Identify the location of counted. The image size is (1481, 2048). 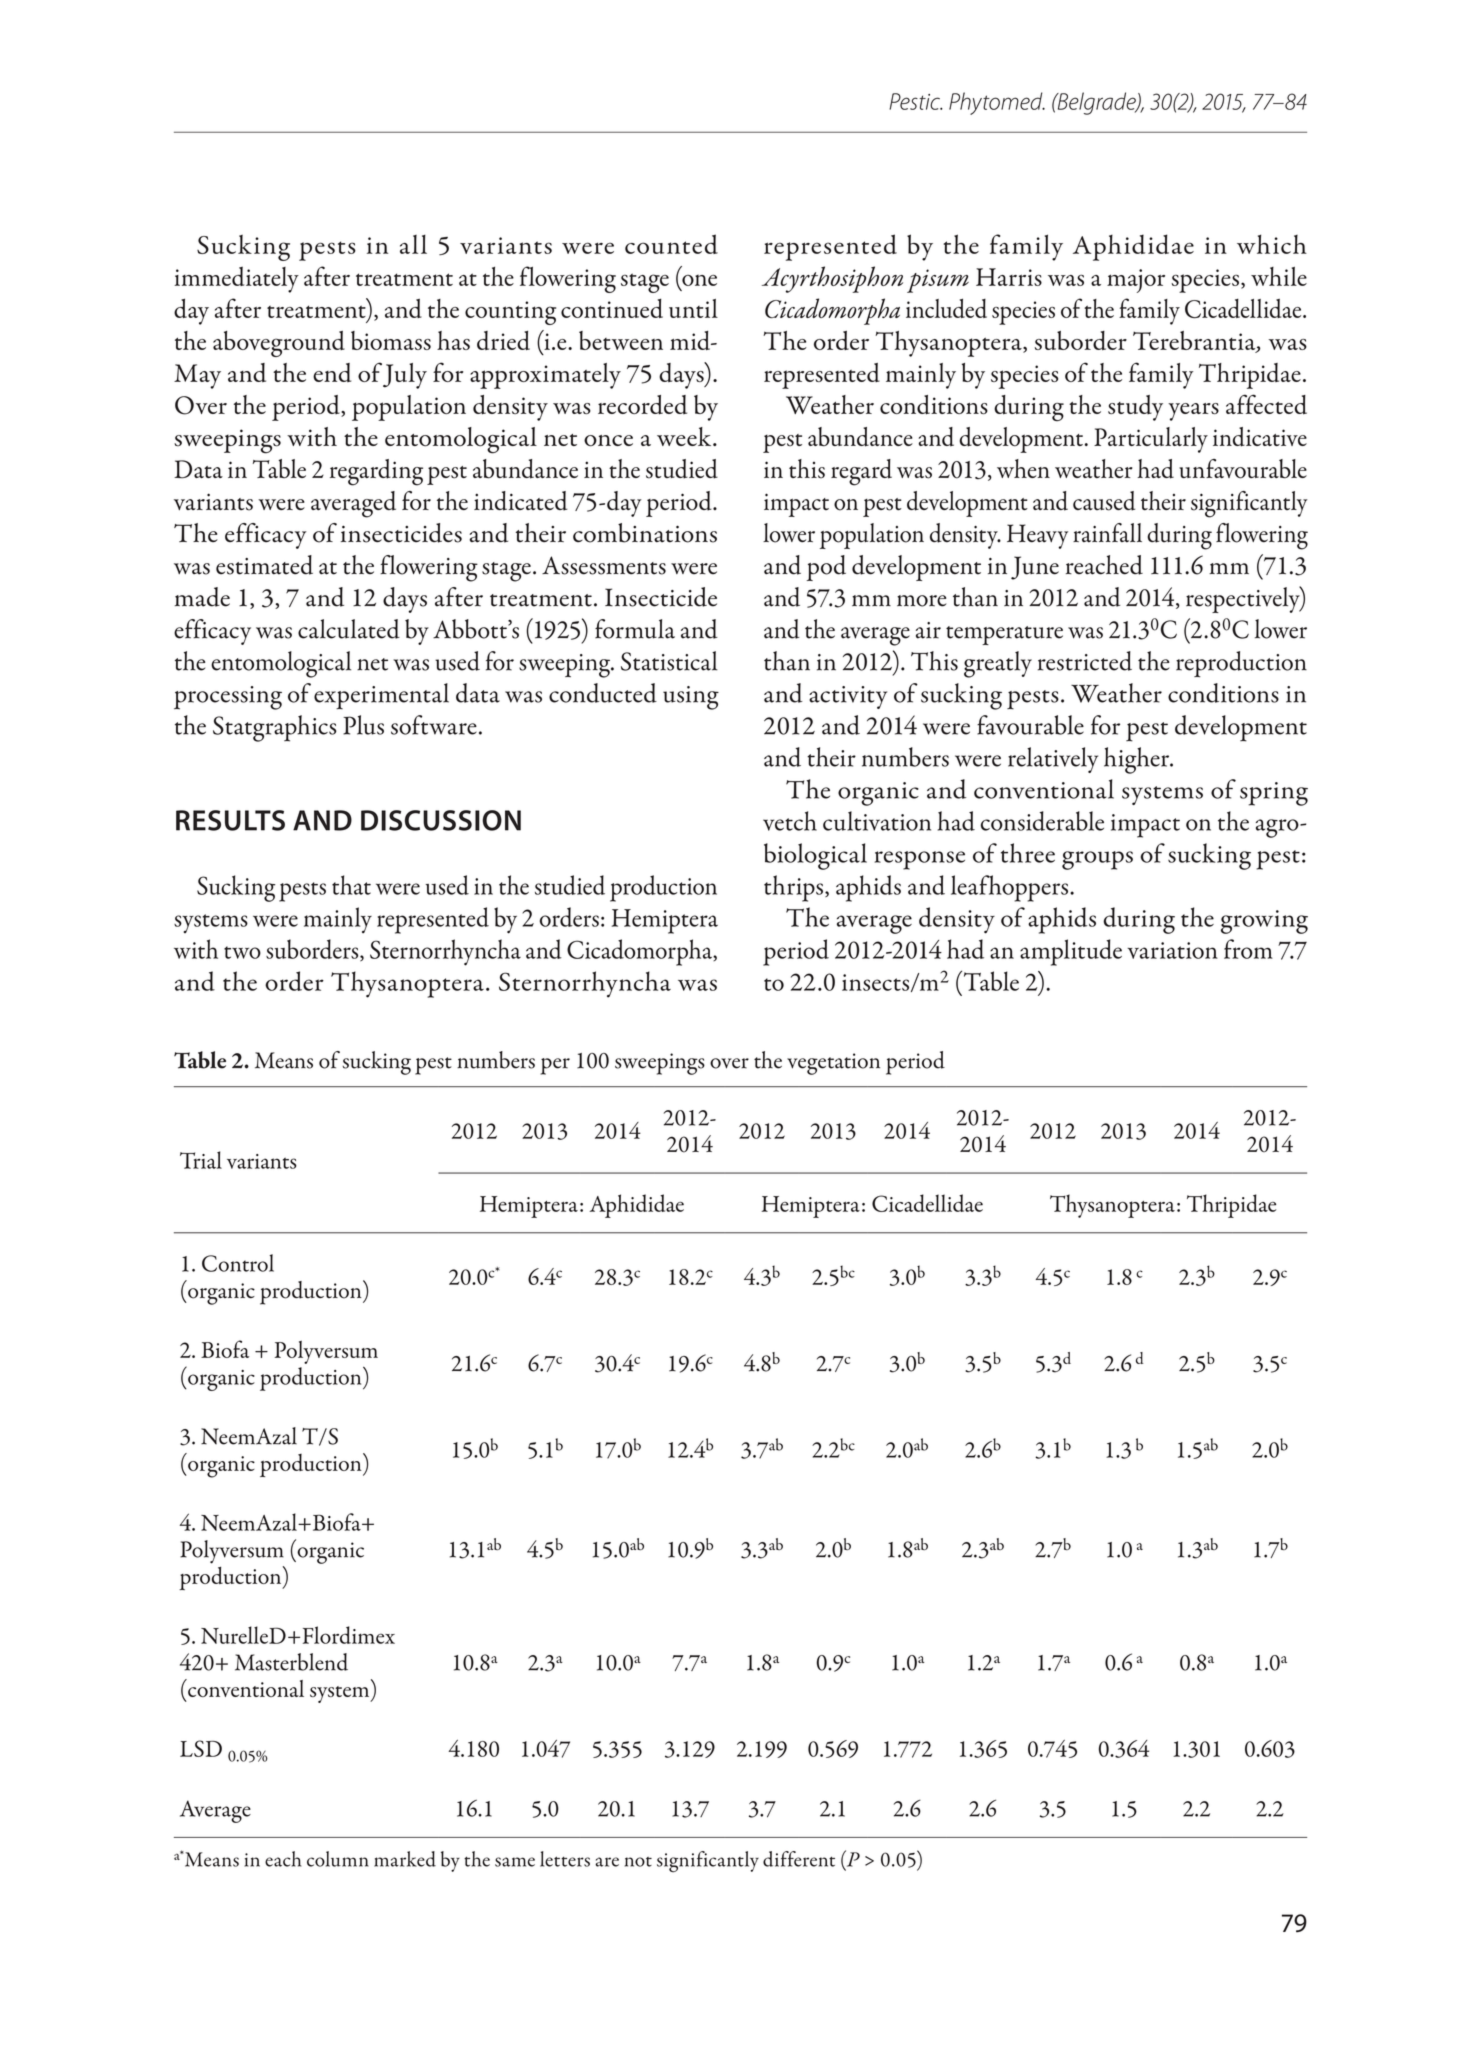
(671, 244).
